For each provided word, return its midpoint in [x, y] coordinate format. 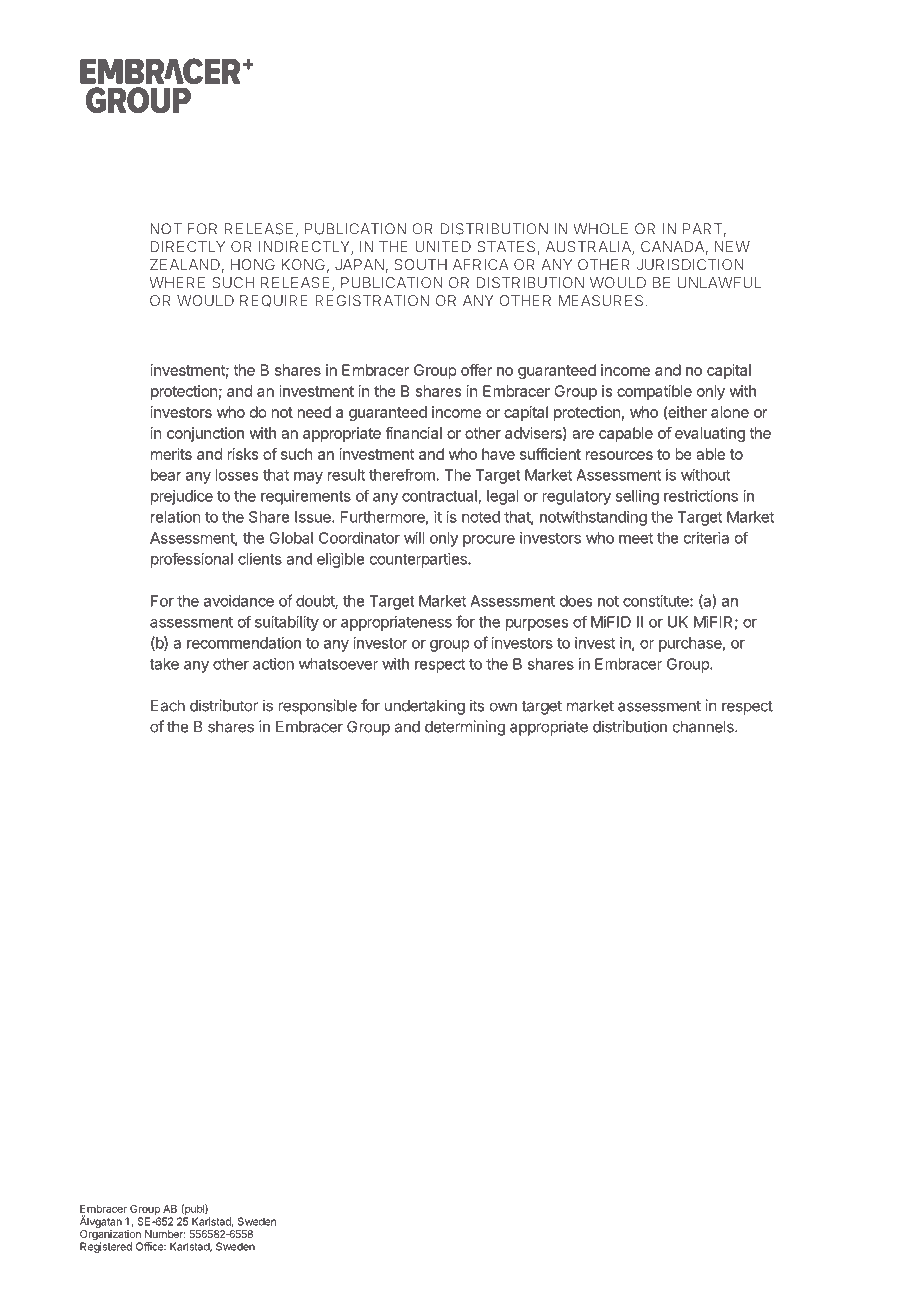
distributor [224, 705]
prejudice [182, 497]
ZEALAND [185, 264]
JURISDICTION [690, 265]
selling [637, 497]
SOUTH [420, 265]
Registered [106, 1246]
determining [465, 728]
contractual [439, 496]
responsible [317, 707]
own [503, 707]
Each [168, 706]
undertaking [425, 707]
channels [704, 727]
